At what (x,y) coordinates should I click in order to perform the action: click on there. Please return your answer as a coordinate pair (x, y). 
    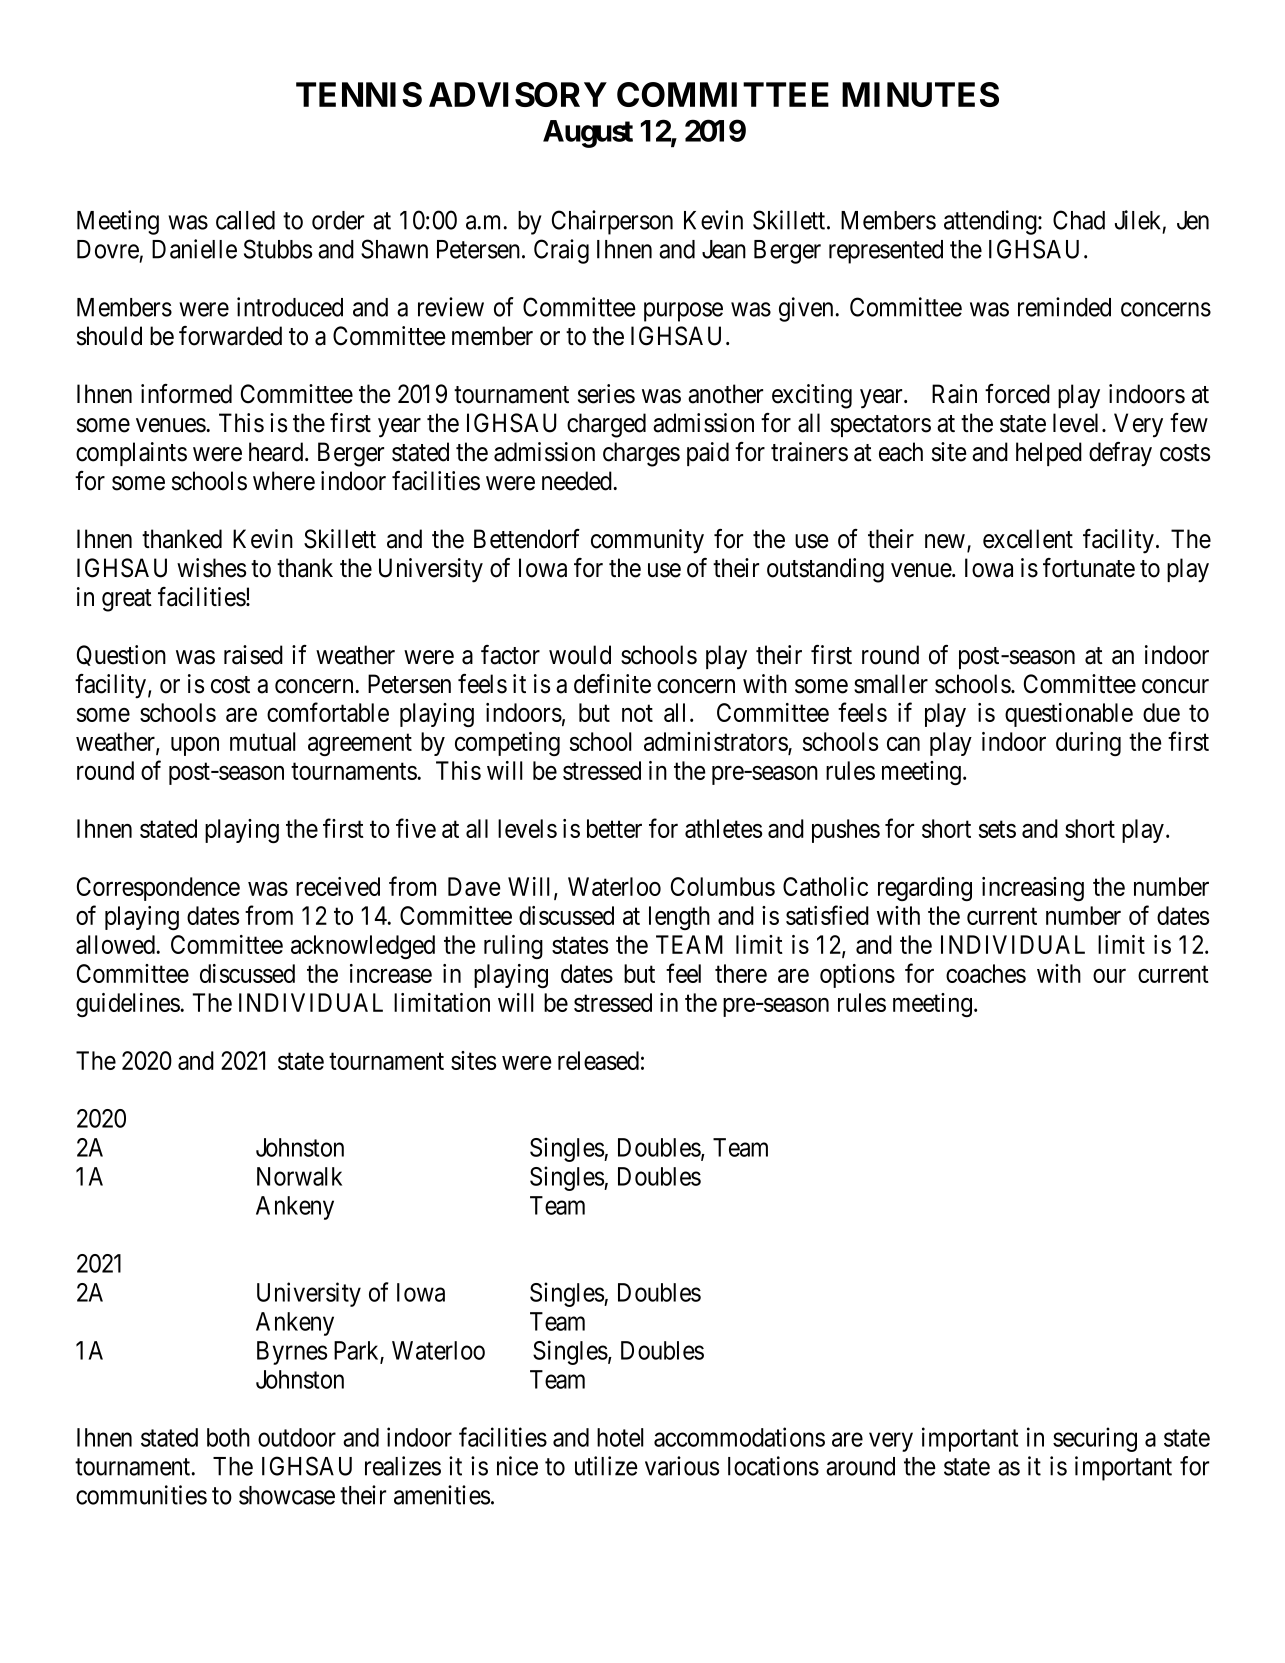
    Looking at the image, I should click on (741, 973).
